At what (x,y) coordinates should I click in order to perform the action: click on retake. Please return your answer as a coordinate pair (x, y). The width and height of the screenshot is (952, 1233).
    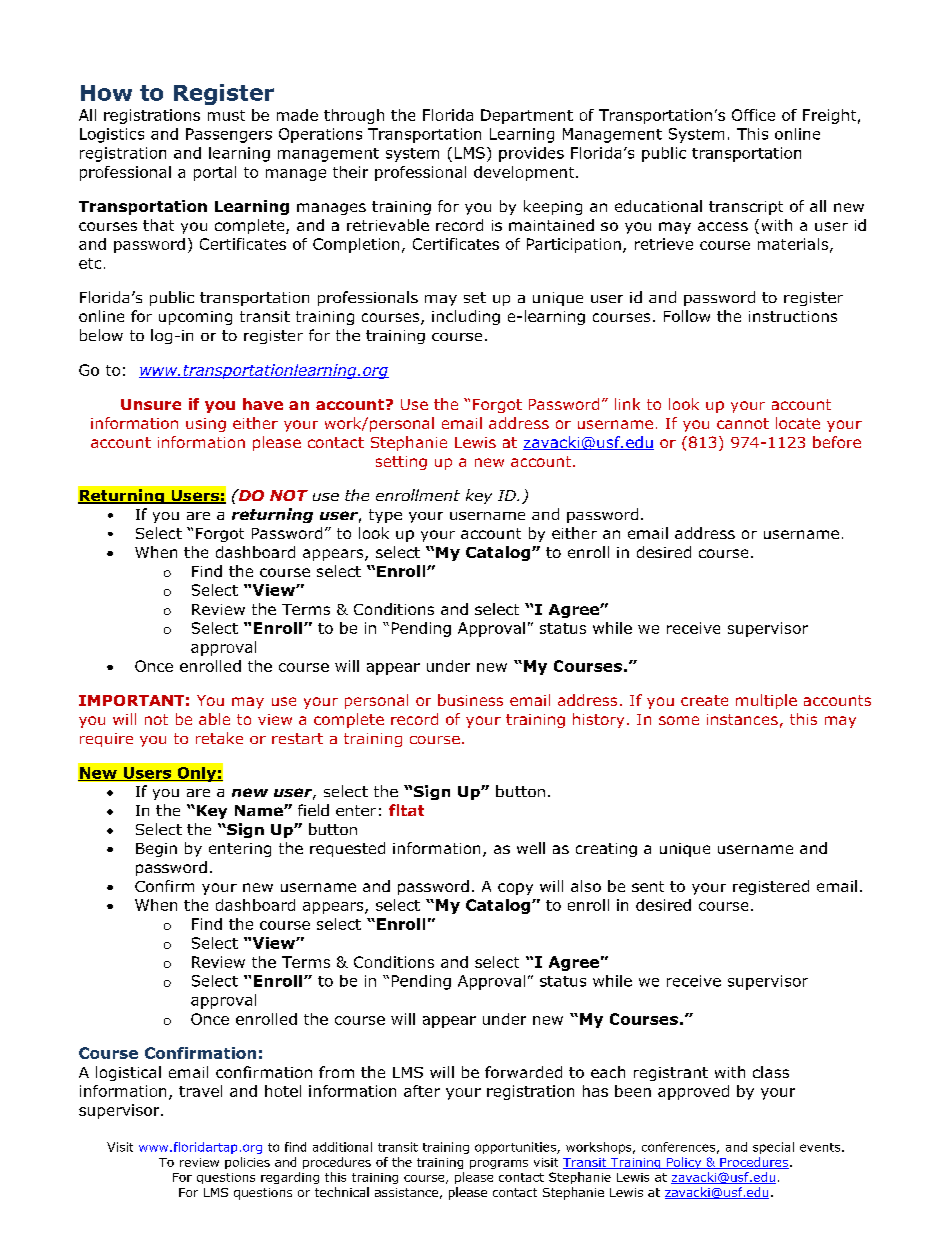
    Looking at the image, I should click on (219, 738).
